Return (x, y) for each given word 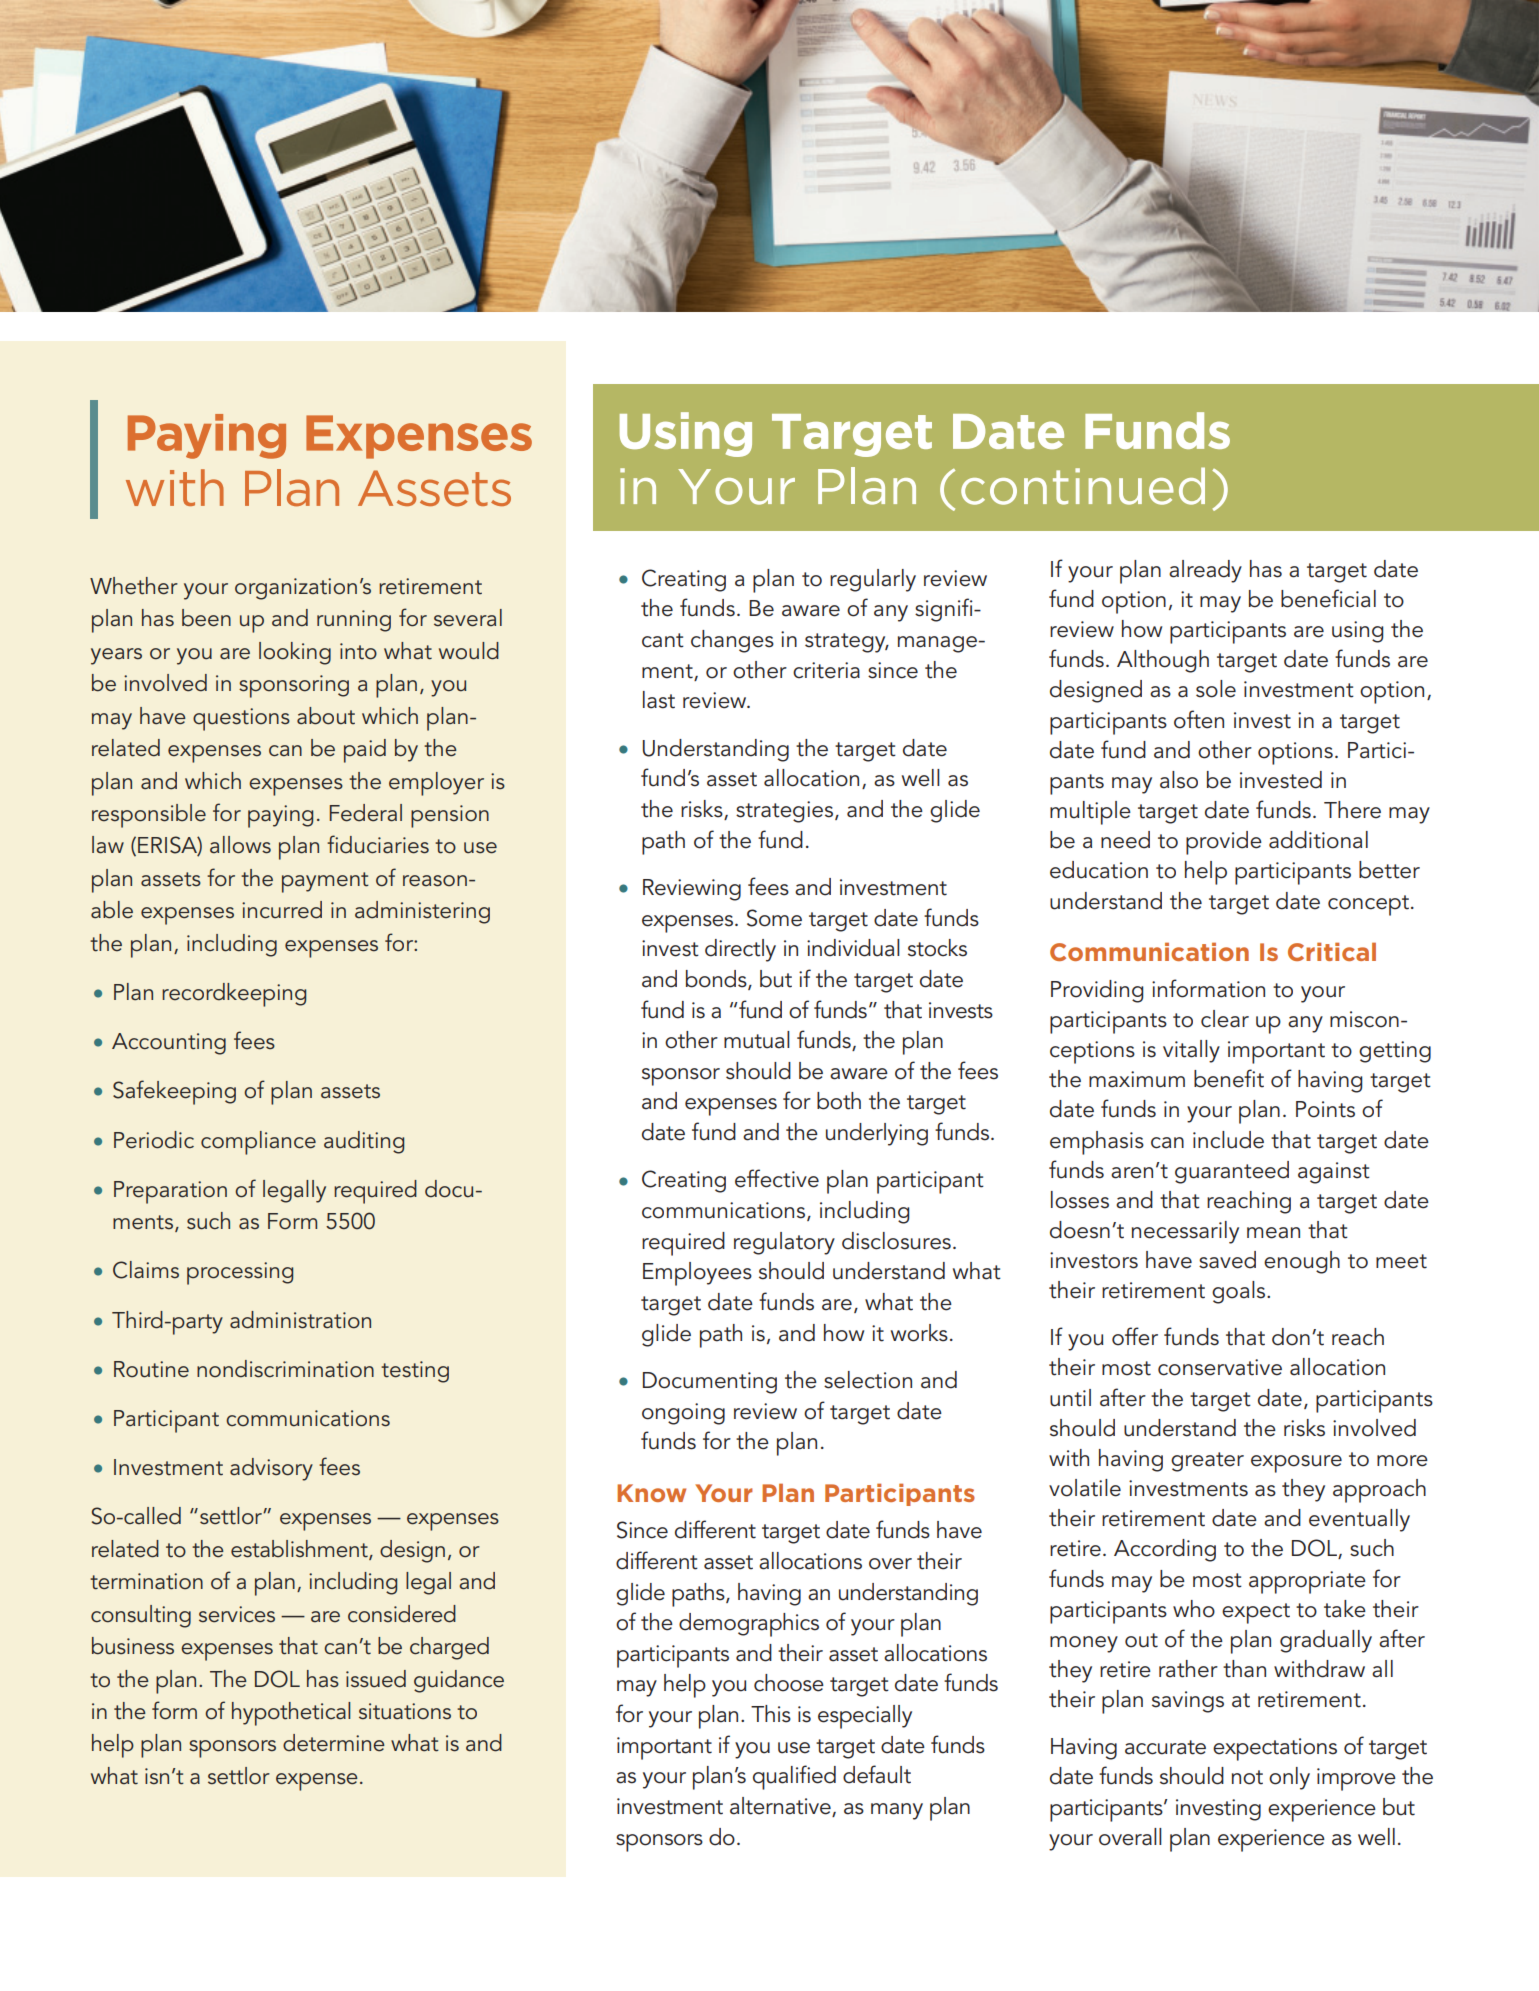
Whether (134, 586)
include (1228, 1140)
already (1205, 571)
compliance (258, 1143)
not (1247, 1777)
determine (334, 1743)
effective (777, 1178)
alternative (781, 1807)
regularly (873, 580)
